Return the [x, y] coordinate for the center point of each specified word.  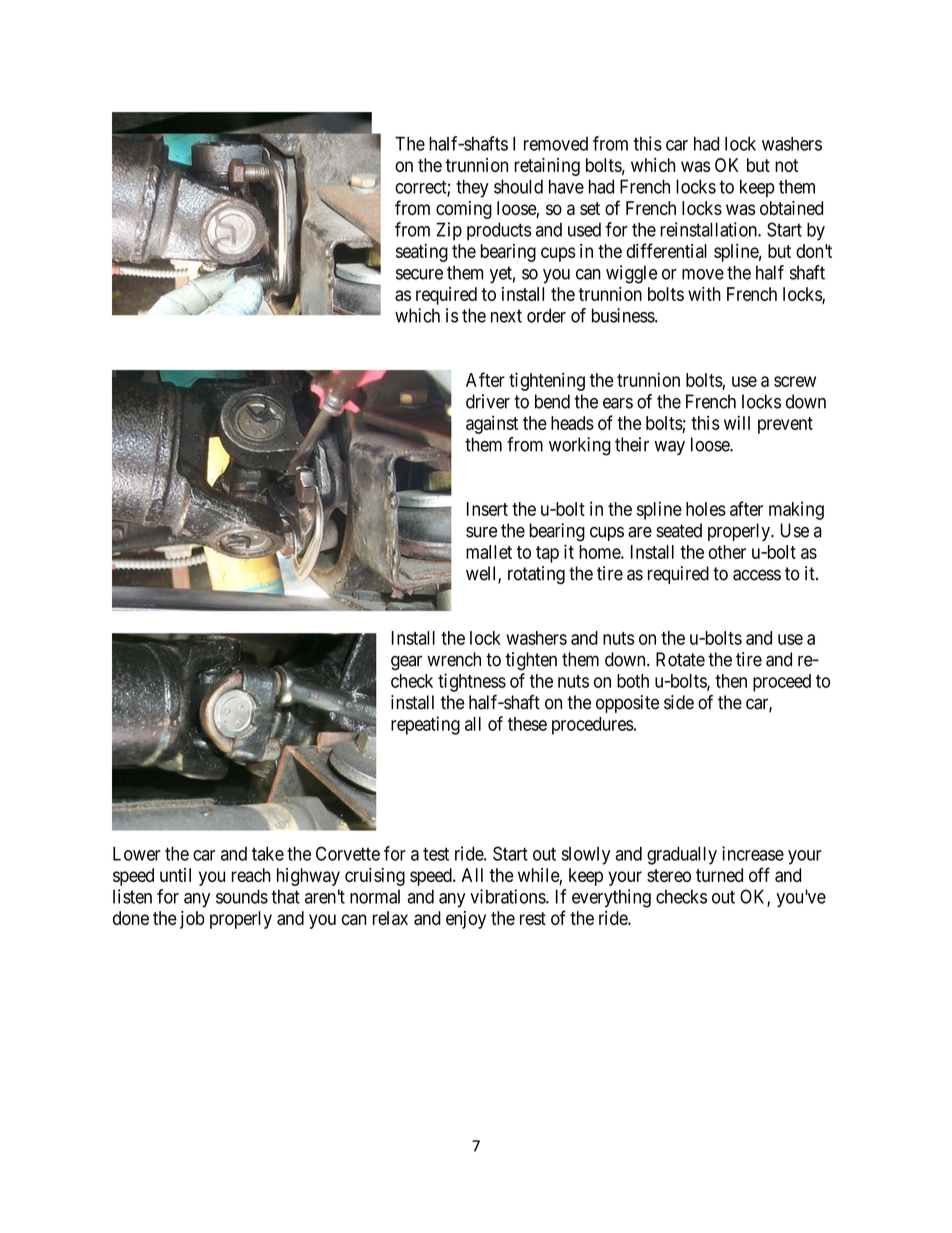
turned [719, 875]
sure [481, 532]
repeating [425, 725]
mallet [489, 552]
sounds [242, 896]
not [786, 165]
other [727, 552]
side [679, 702]
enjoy [466, 920]
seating [422, 253]
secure [419, 274]
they [472, 188]
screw [795, 381]
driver [488, 401]
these [527, 724]
